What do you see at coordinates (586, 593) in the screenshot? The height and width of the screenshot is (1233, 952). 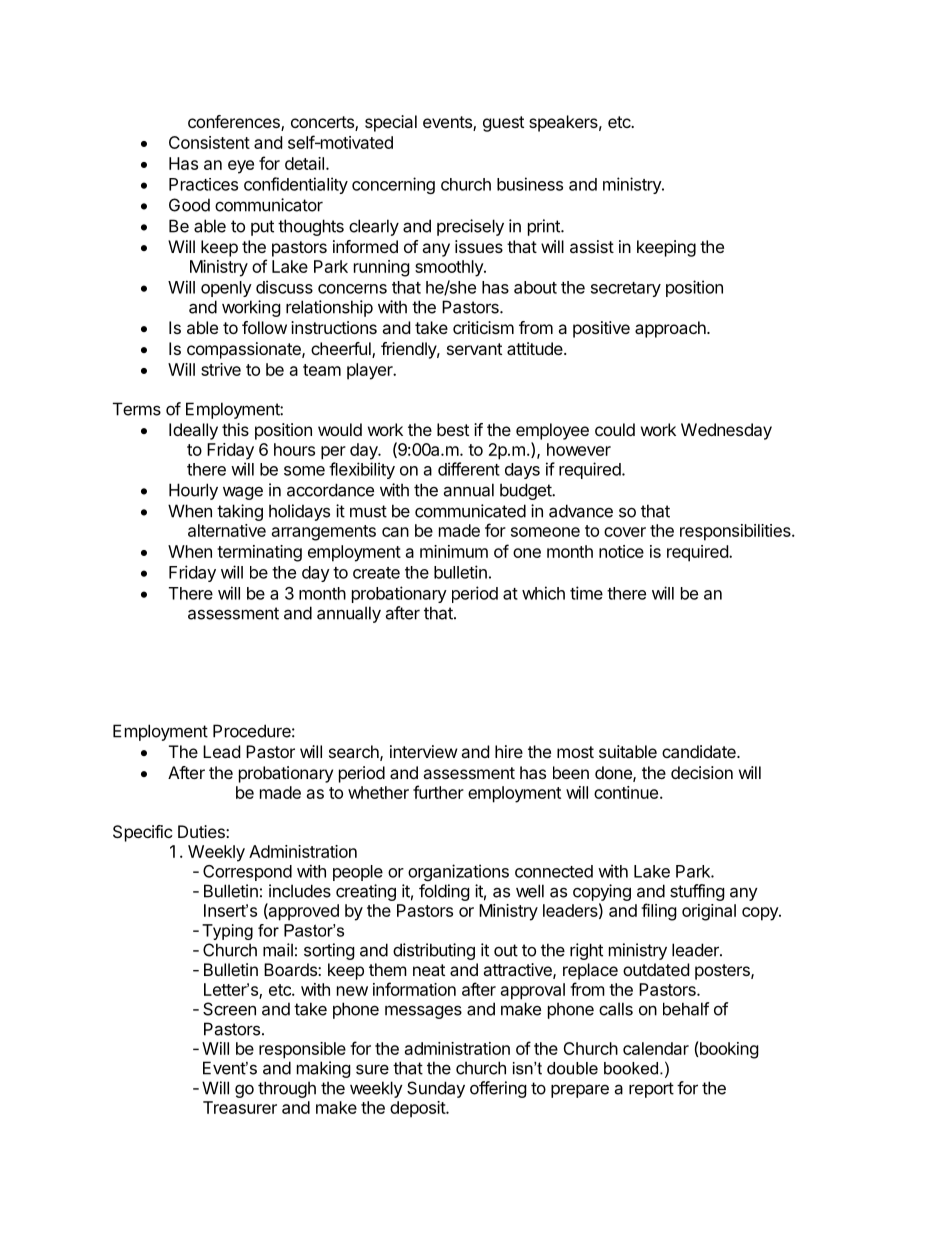 I see `time` at bounding box center [586, 593].
